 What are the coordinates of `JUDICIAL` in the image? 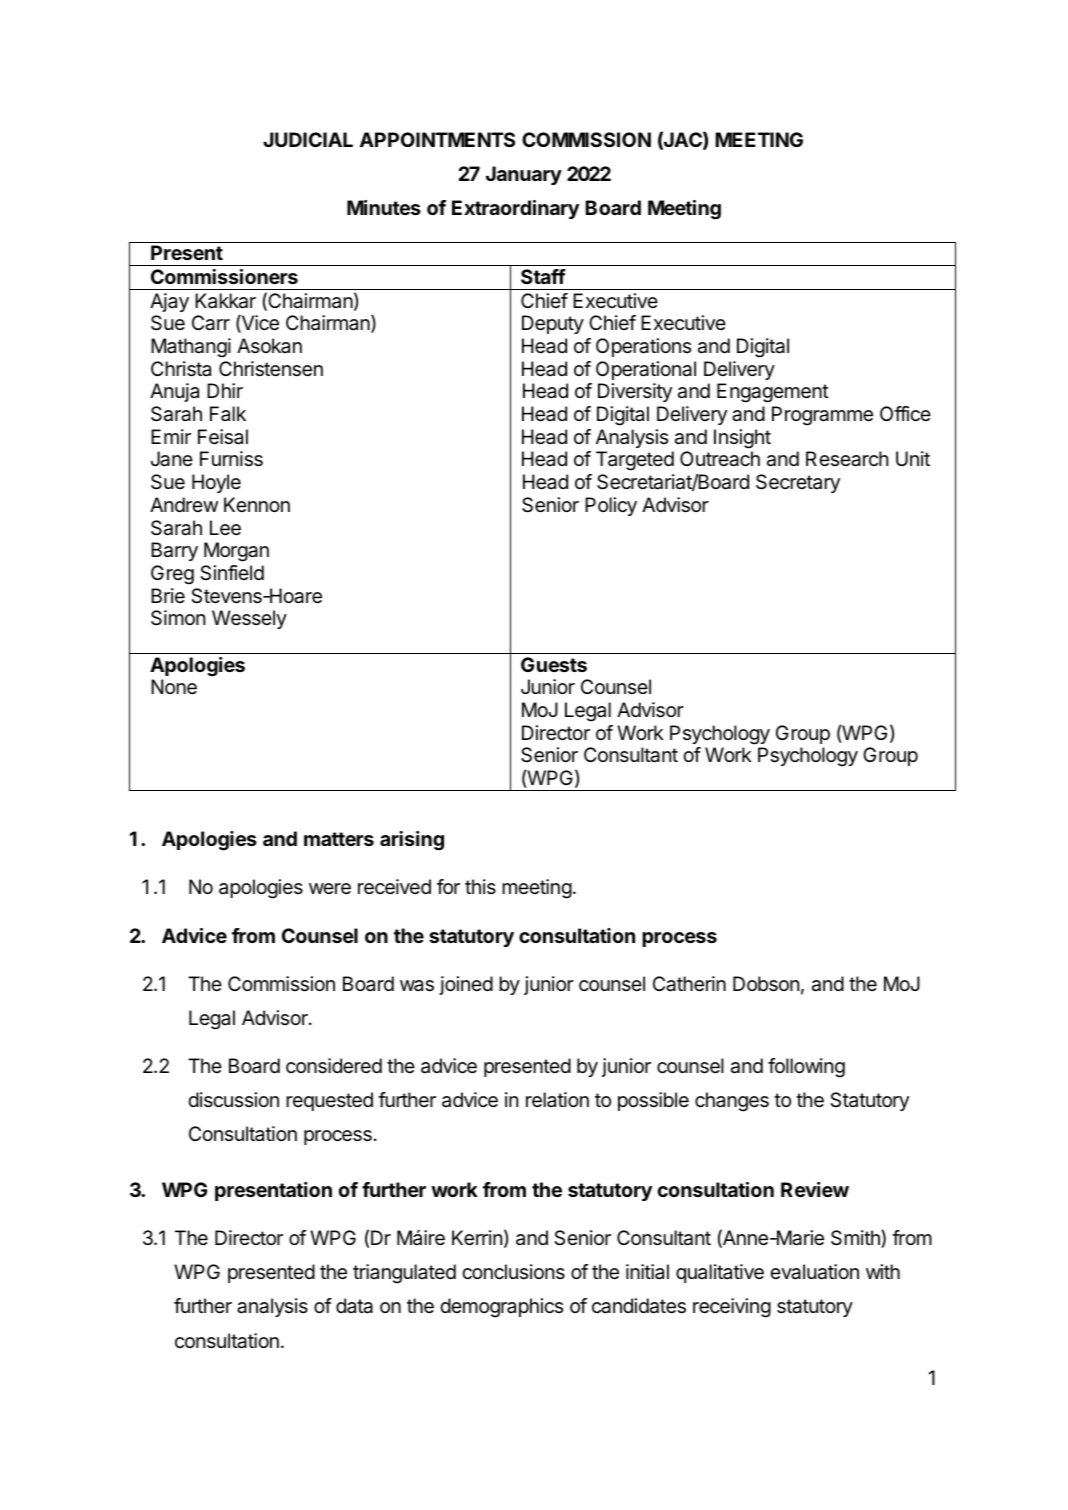 It's located at (308, 139).
